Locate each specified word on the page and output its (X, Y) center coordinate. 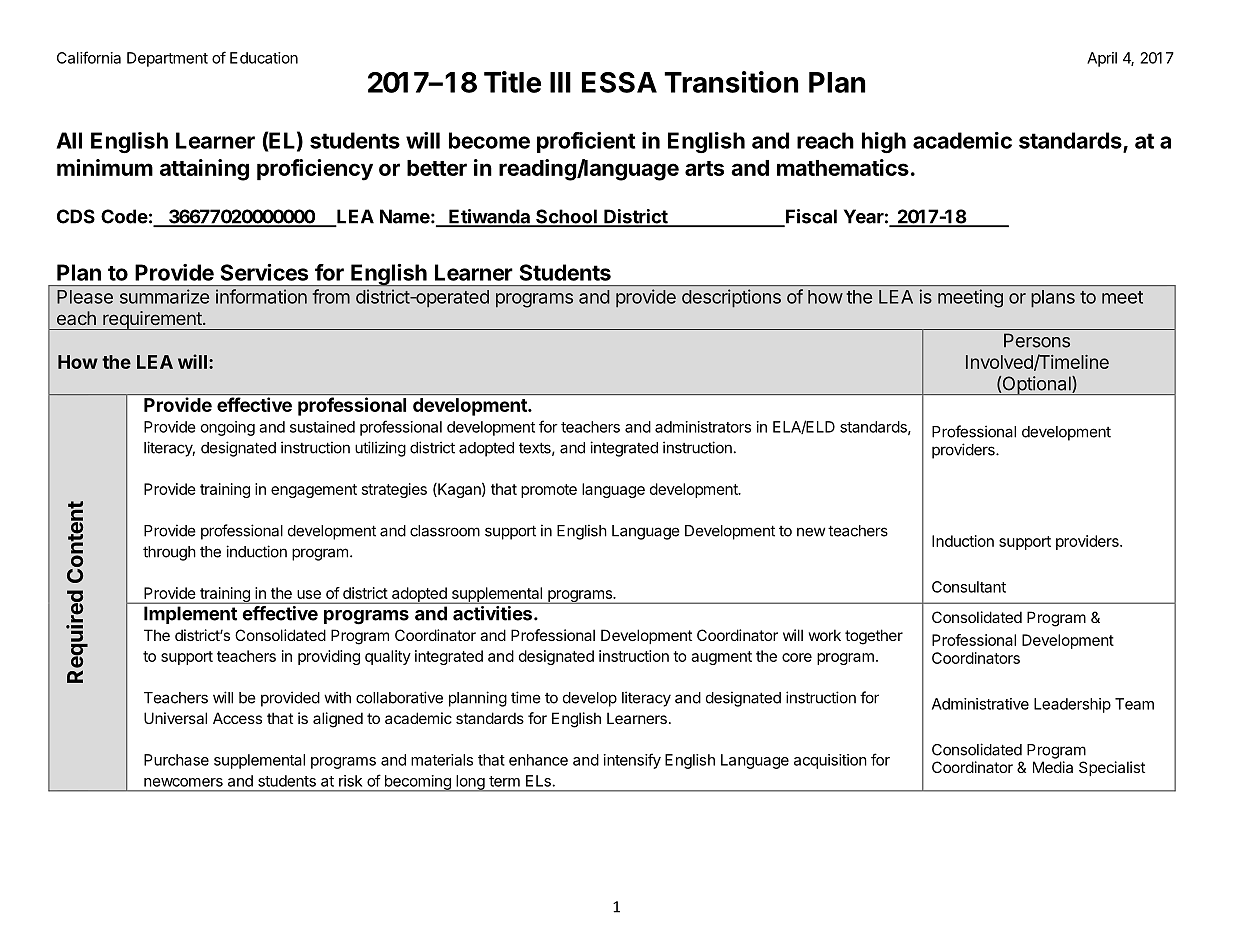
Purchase (176, 760)
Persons (1037, 340)
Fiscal (810, 217)
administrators (703, 427)
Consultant (969, 587)
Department (167, 59)
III (560, 82)
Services (264, 272)
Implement (190, 615)
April (1102, 59)
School (566, 217)
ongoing (228, 428)
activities (494, 613)
